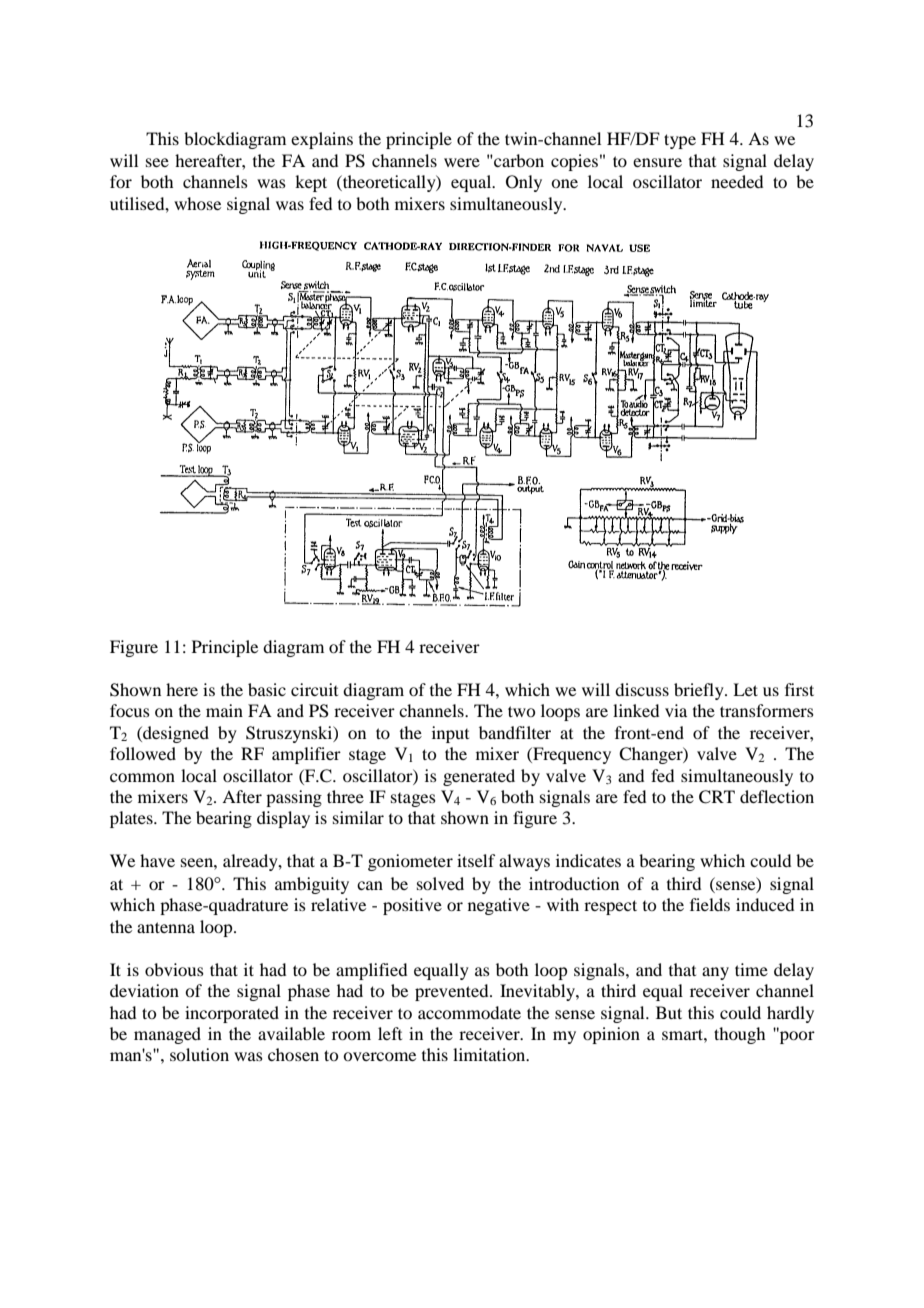 The image size is (924, 1308). I want to click on Only, so click(524, 183).
